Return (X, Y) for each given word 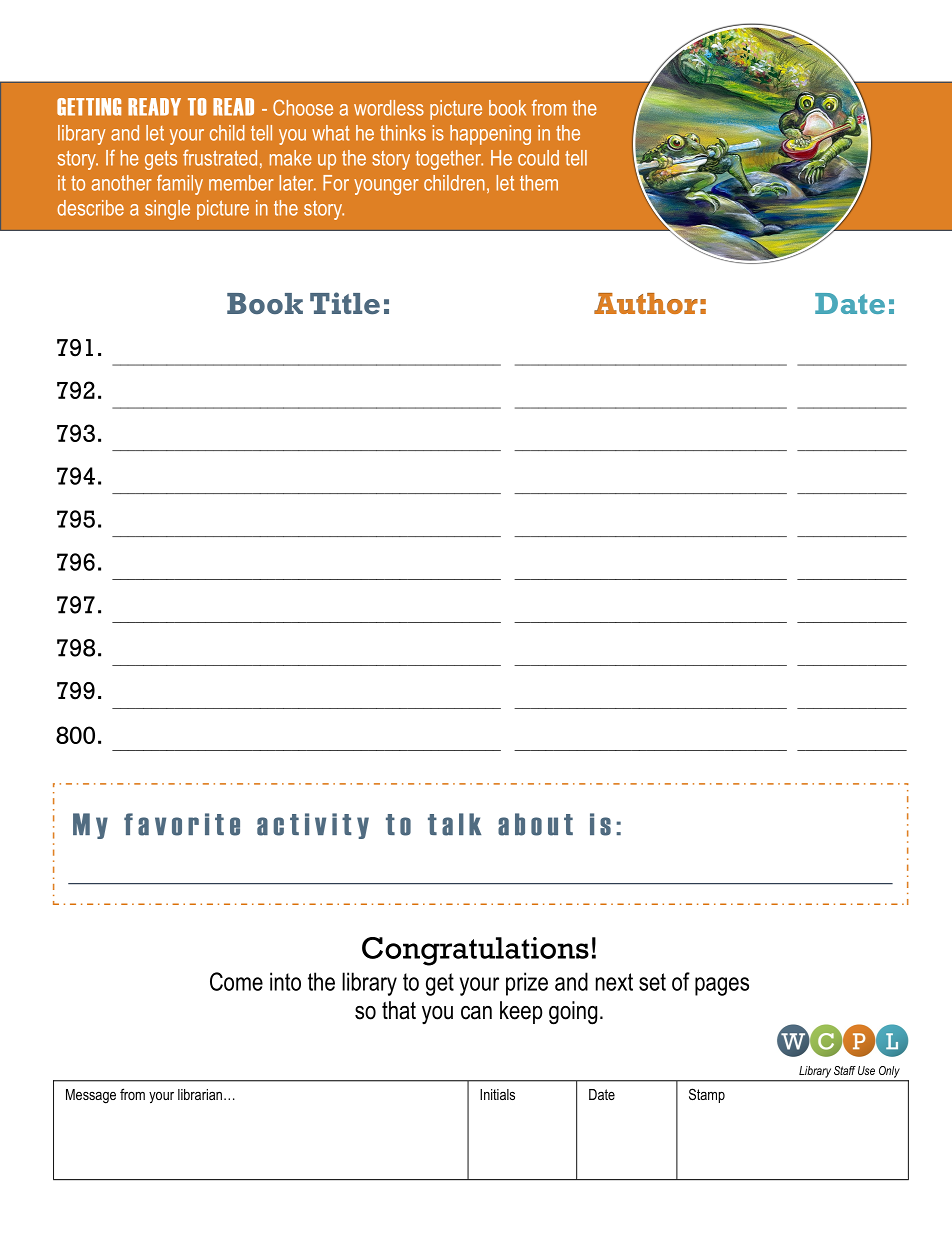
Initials (497, 1094)
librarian (200, 1094)
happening (490, 135)
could (538, 158)
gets (161, 160)
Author (646, 303)
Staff (845, 1070)
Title (345, 303)
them (539, 183)
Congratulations (475, 951)
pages (722, 986)
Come (236, 981)
